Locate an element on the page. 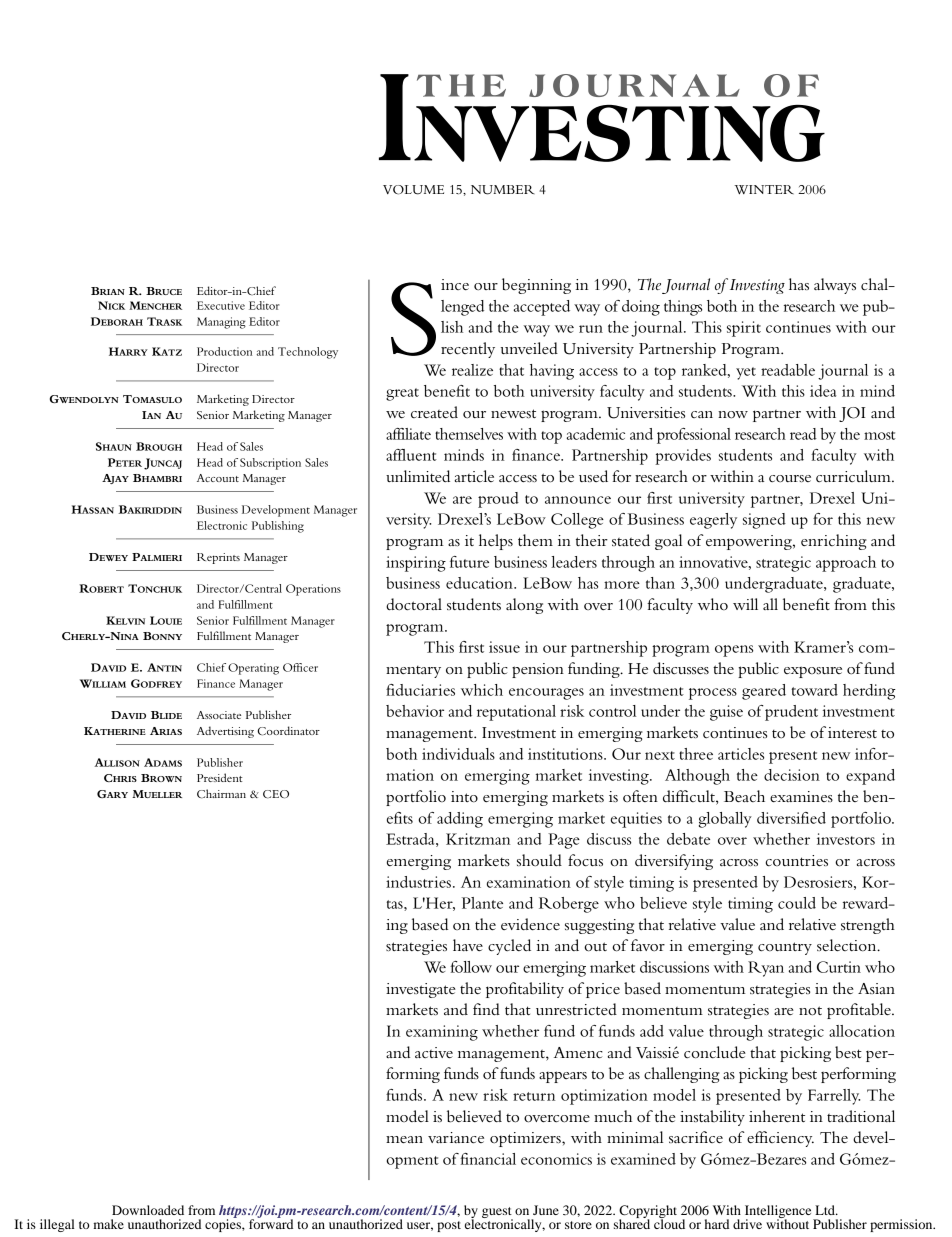 The width and height of the page is (952, 1237). WINTER is located at coordinates (764, 189).
